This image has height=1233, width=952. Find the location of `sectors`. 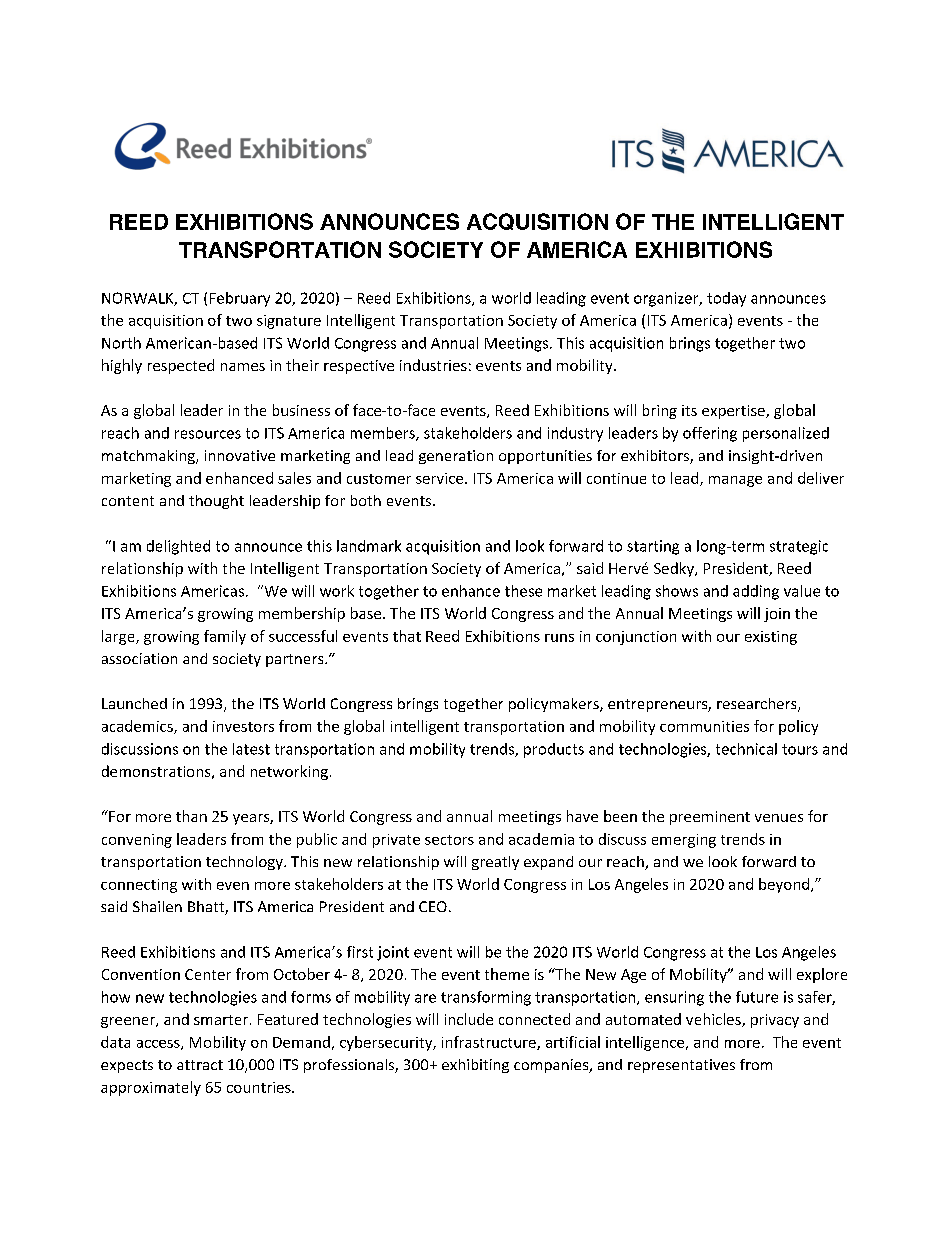

sectors is located at coordinates (449, 840).
